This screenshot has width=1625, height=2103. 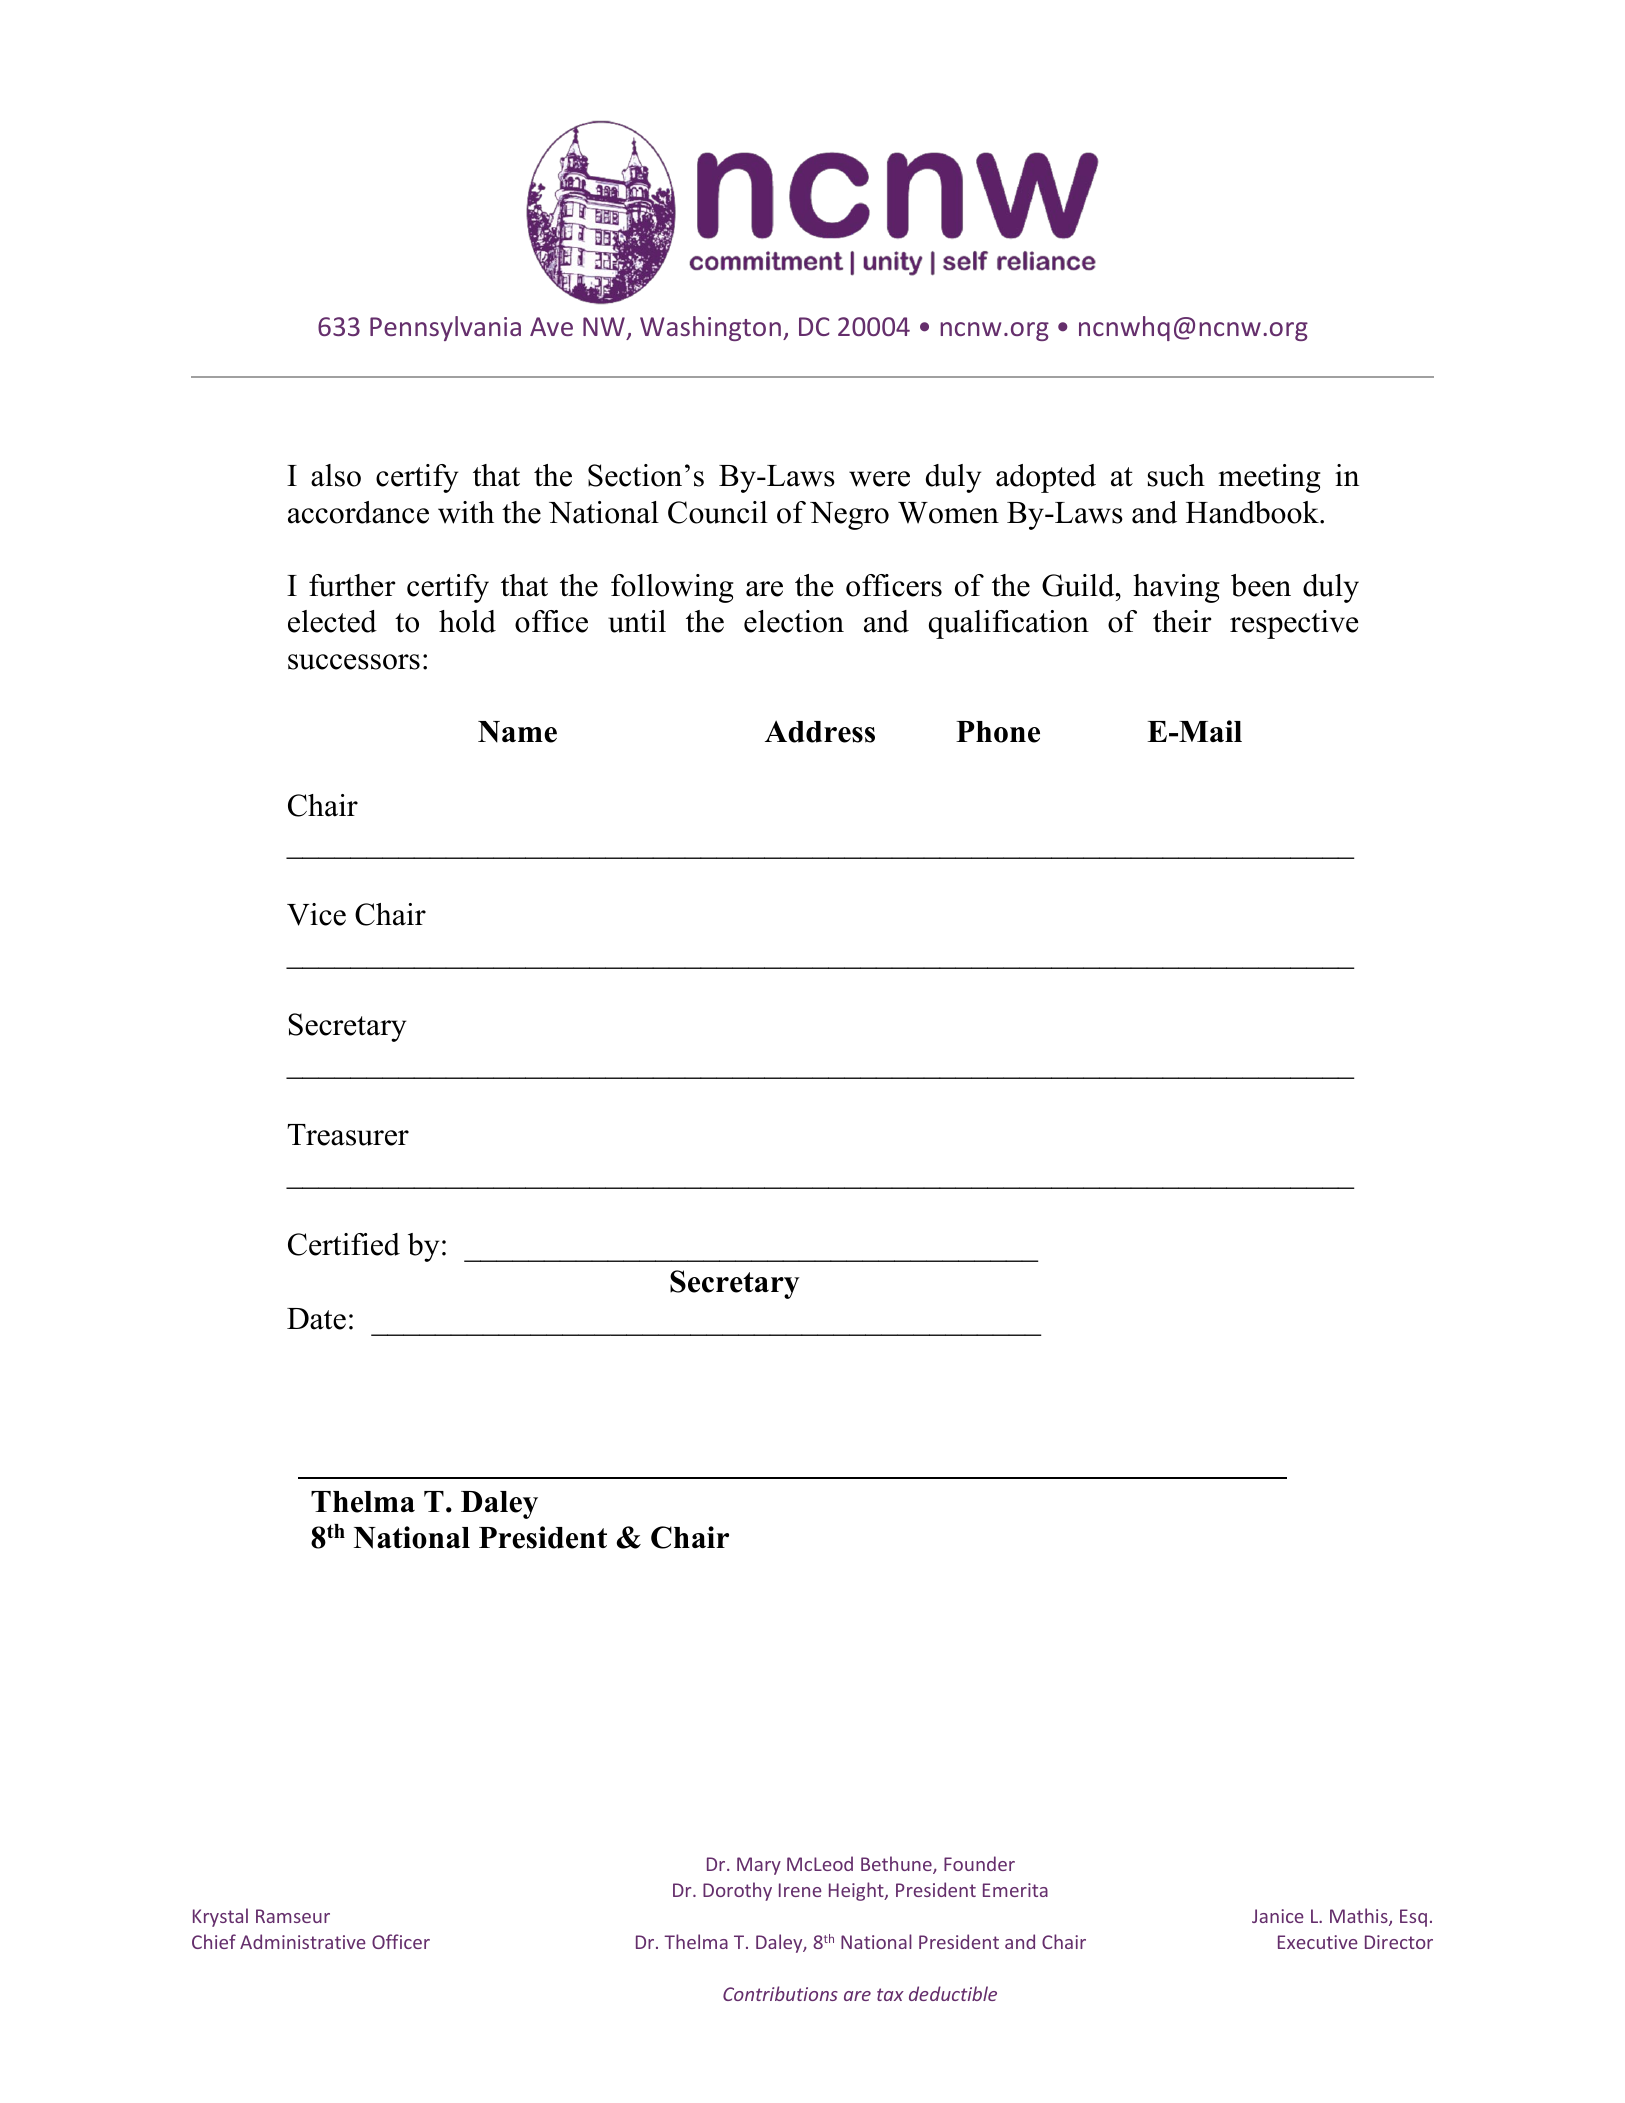 I want to click on Phone, so click(x=998, y=732).
